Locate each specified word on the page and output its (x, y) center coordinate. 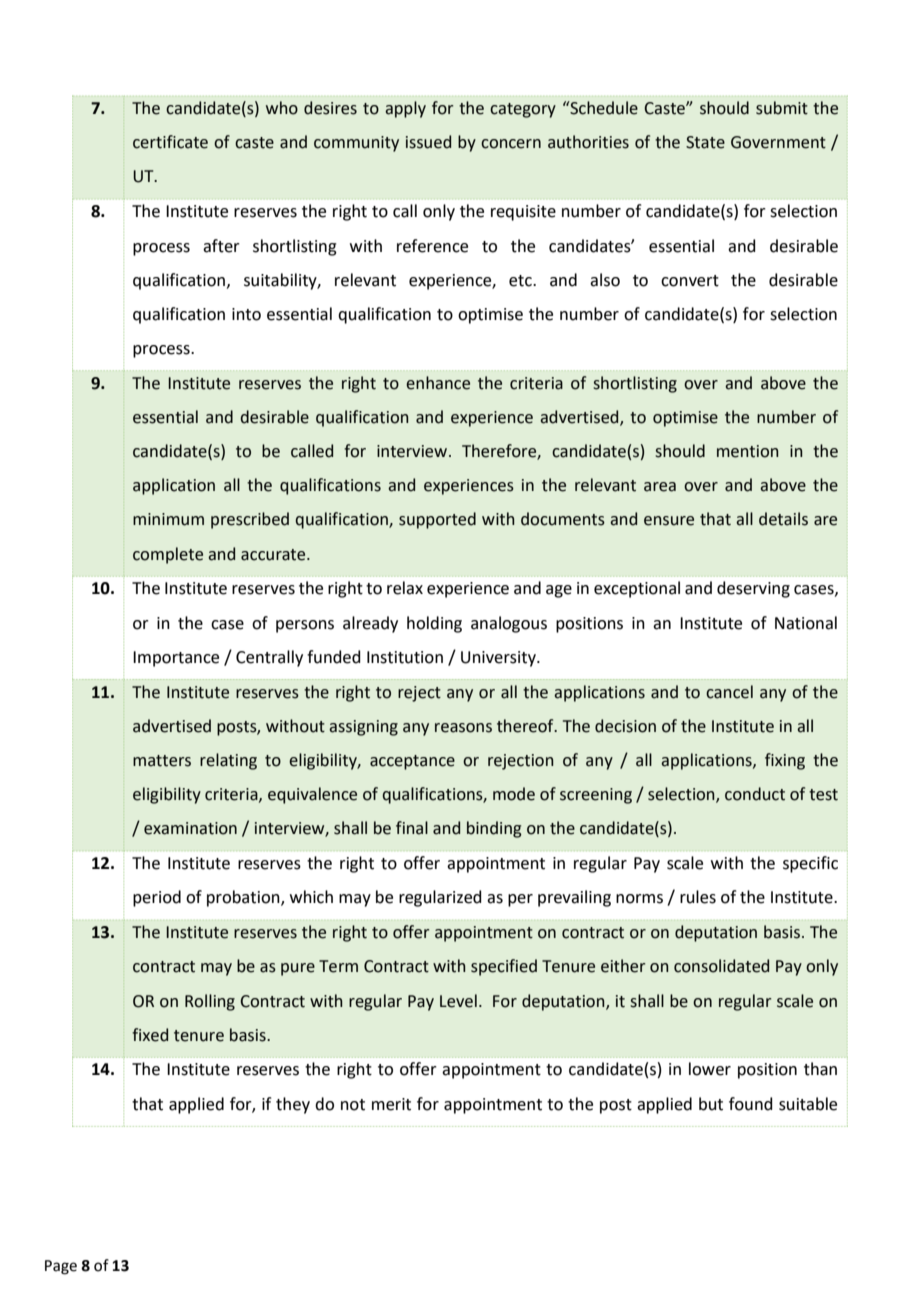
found (751, 1104)
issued (428, 142)
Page (61, 1267)
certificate (170, 142)
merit (391, 1104)
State (705, 142)
